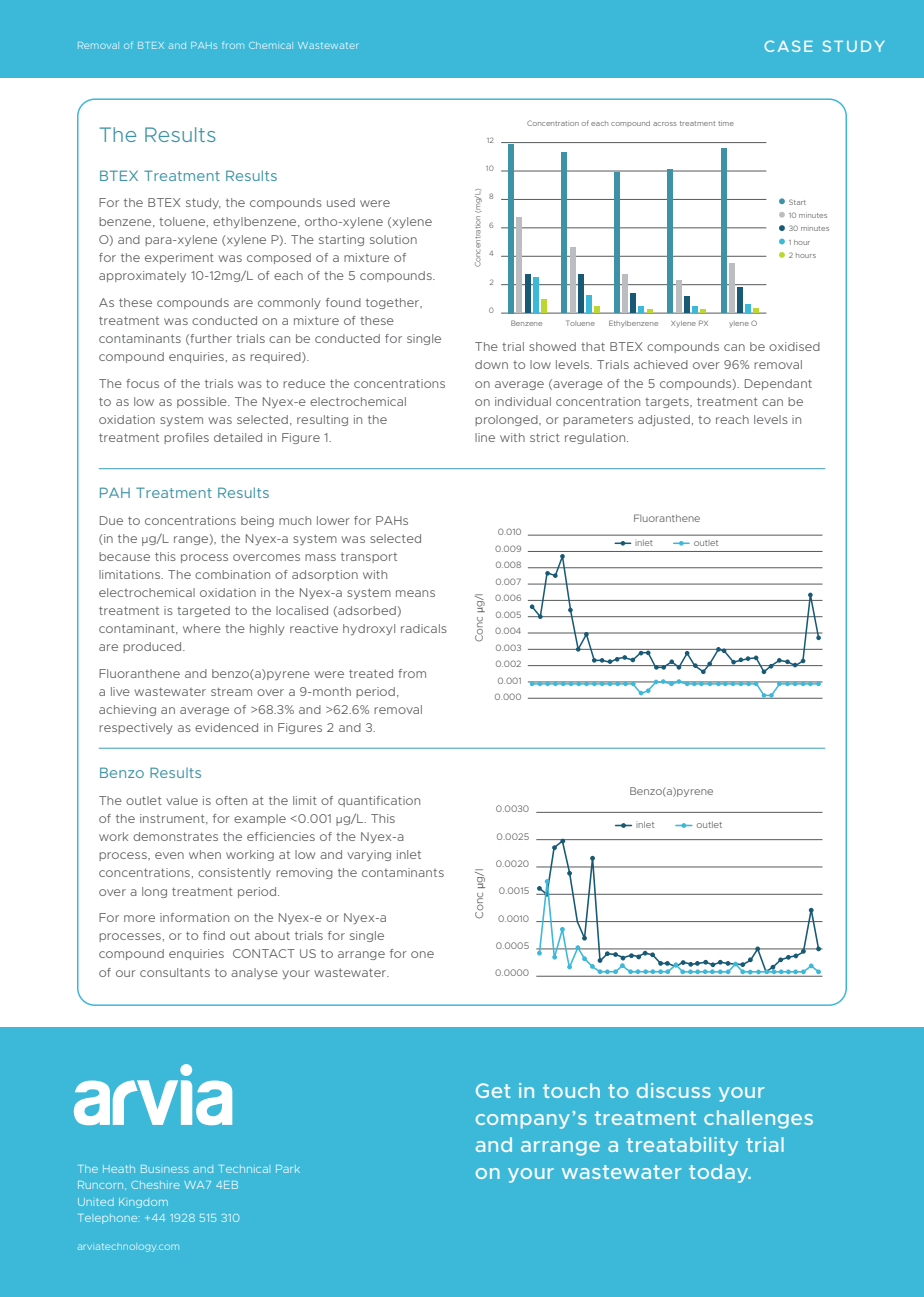 Image resolution: width=924 pixels, height=1297 pixels. I want to click on solution, so click(393, 239).
